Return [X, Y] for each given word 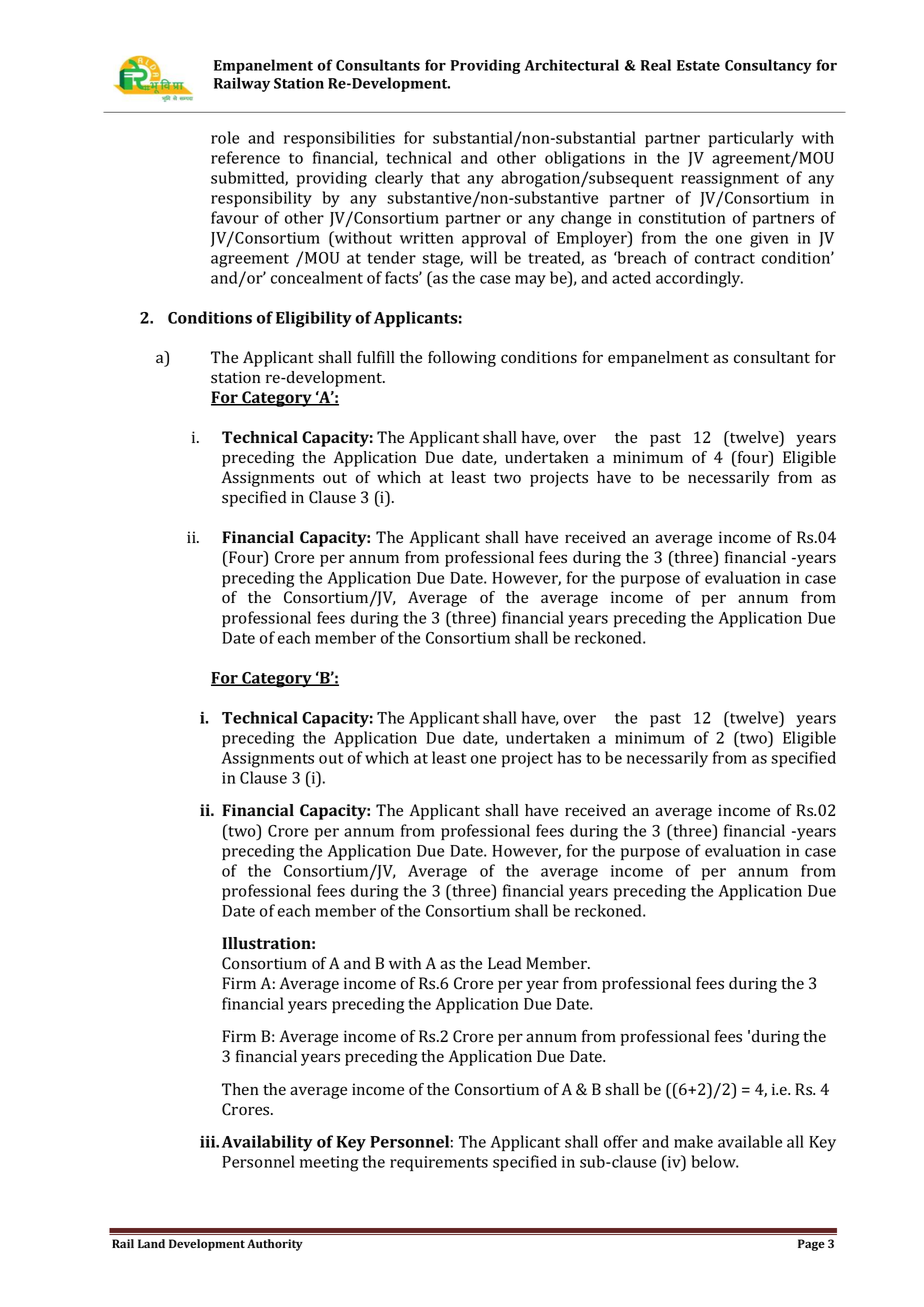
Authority [275, 1245]
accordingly [699, 279]
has [569, 757]
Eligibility [314, 319]
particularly [751, 139]
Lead [504, 963]
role [225, 137]
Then [240, 1089]
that [445, 177]
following [462, 359]
